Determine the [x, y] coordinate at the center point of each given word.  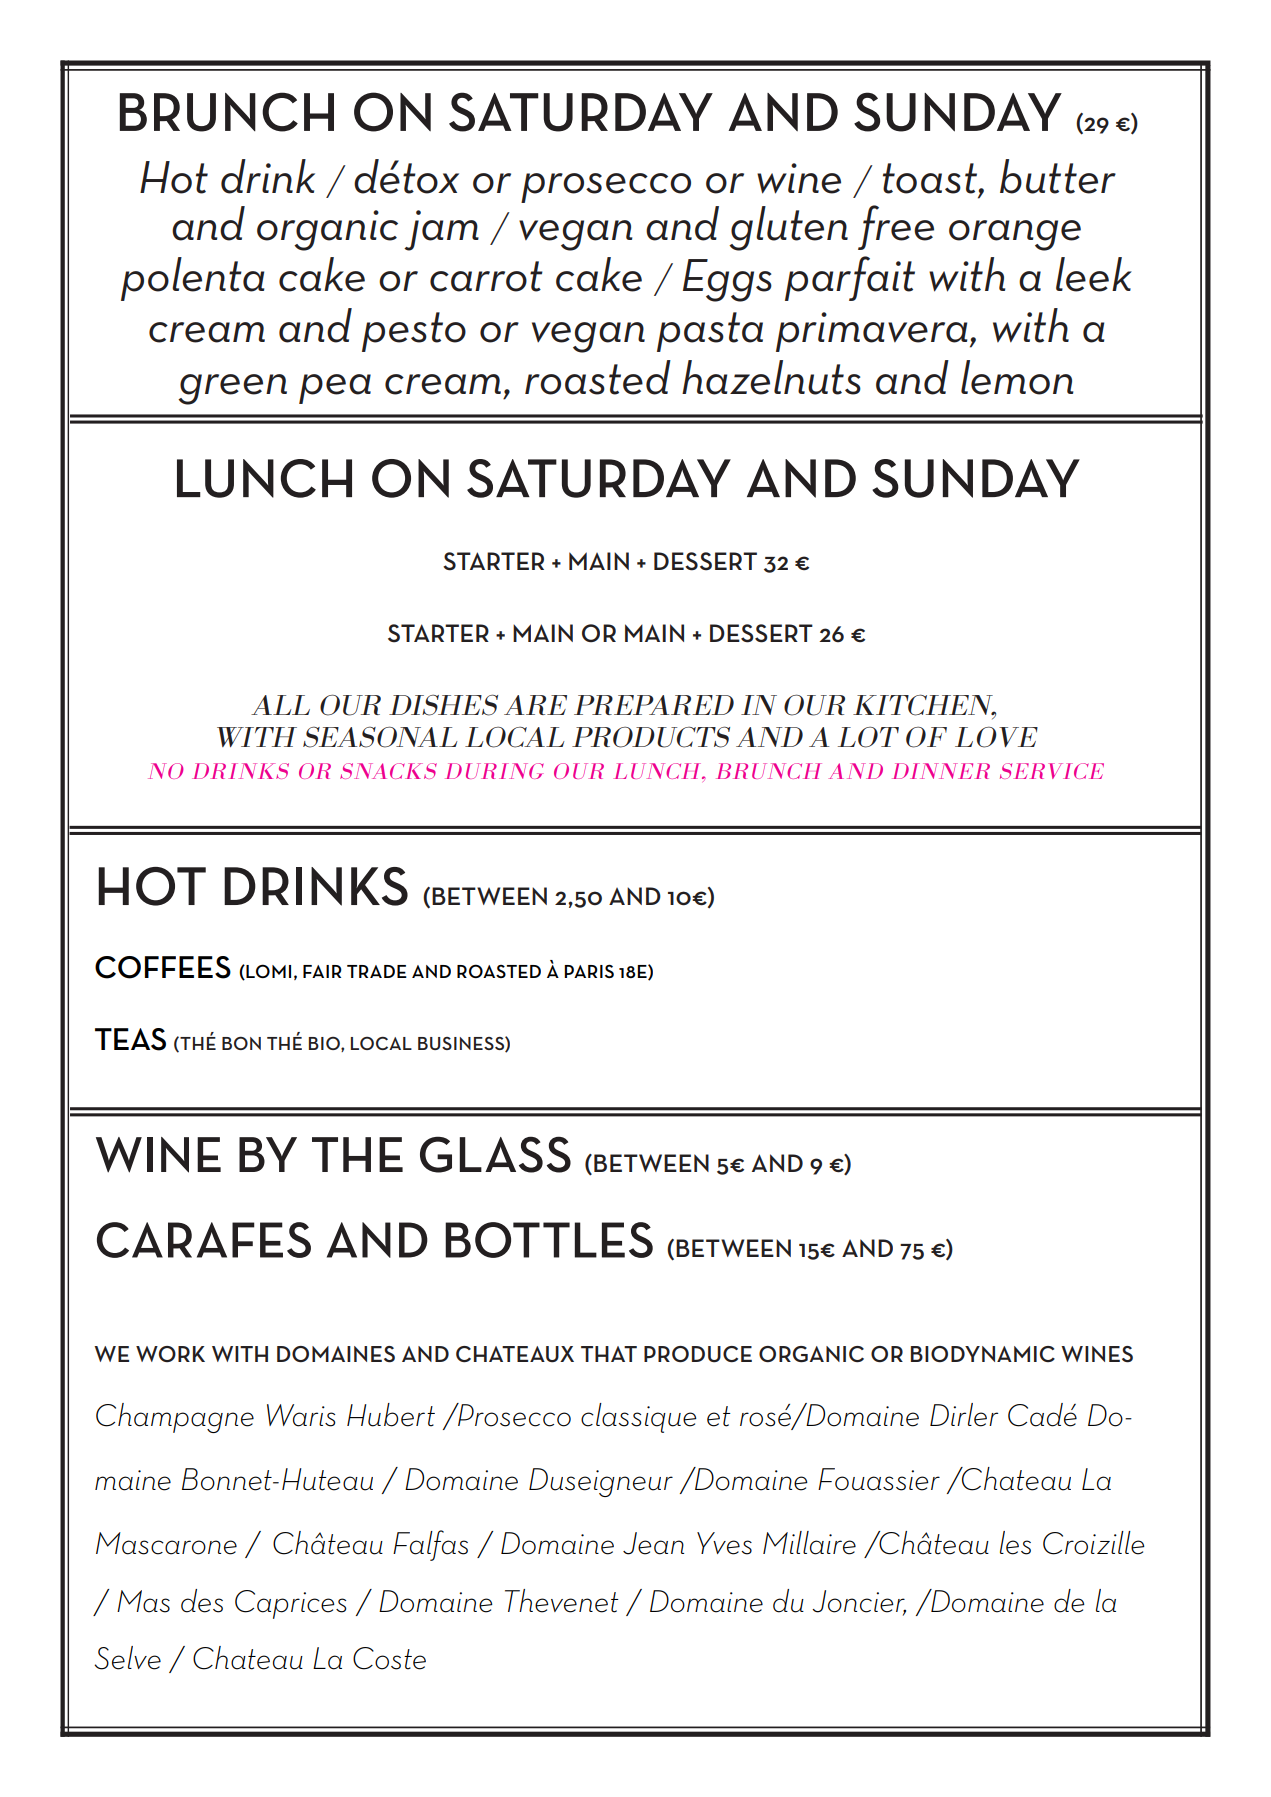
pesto [414, 332]
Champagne [175, 1418]
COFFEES [163, 967]
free [896, 227]
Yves [724, 1543]
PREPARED [654, 705]
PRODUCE [698, 1354]
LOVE [996, 737]
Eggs [727, 280]
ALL [280, 705]
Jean [653, 1543]
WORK [170, 1354]
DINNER [941, 771]
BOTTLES [549, 1240]
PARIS [589, 971]
